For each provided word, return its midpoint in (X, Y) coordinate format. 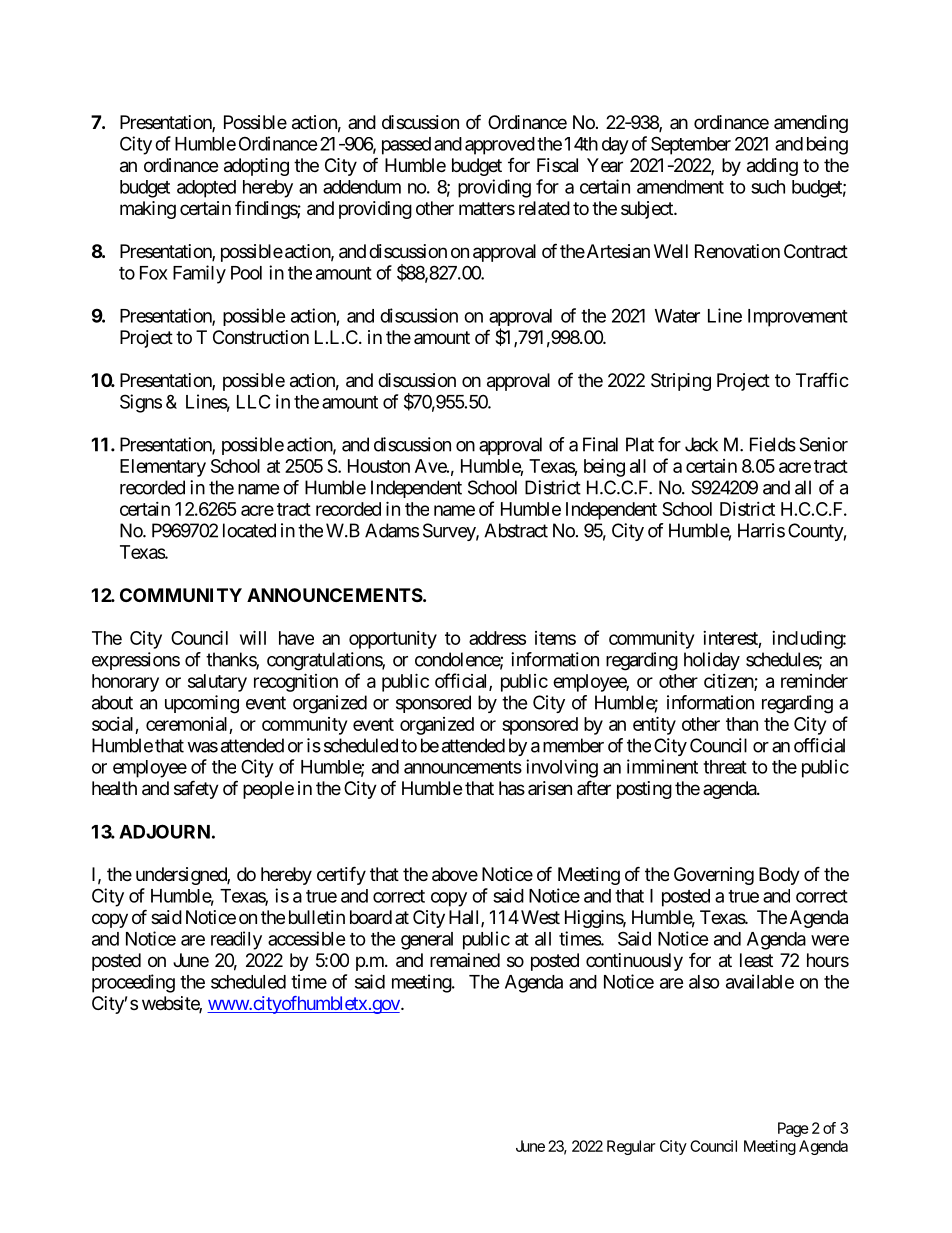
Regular (631, 1147)
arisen (550, 788)
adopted (206, 189)
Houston (379, 466)
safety (196, 789)
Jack (701, 444)
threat (725, 767)
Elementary (163, 468)
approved (500, 146)
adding (772, 167)
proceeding (133, 983)
